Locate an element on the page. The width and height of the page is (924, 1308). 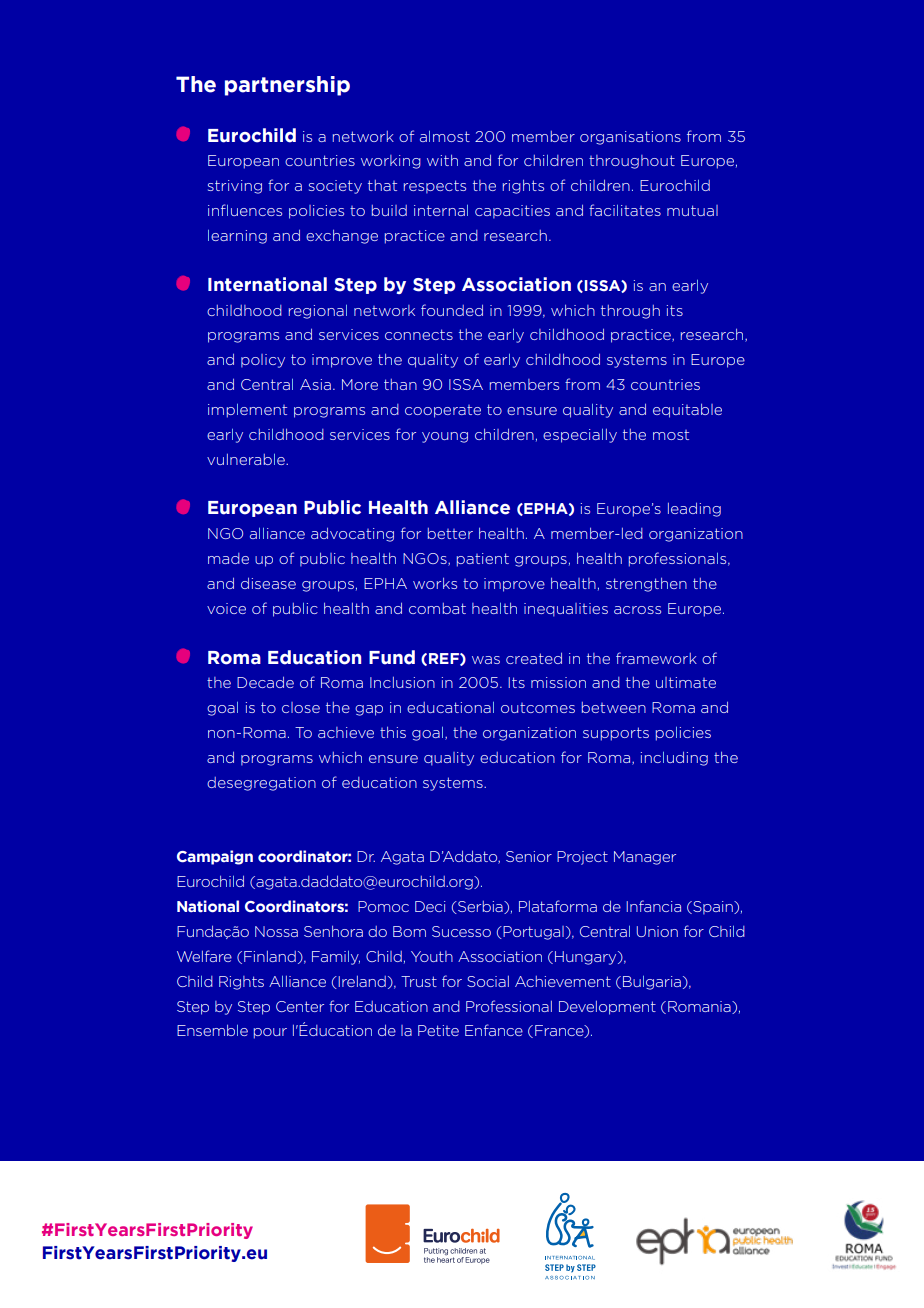
with is located at coordinates (442, 160).
